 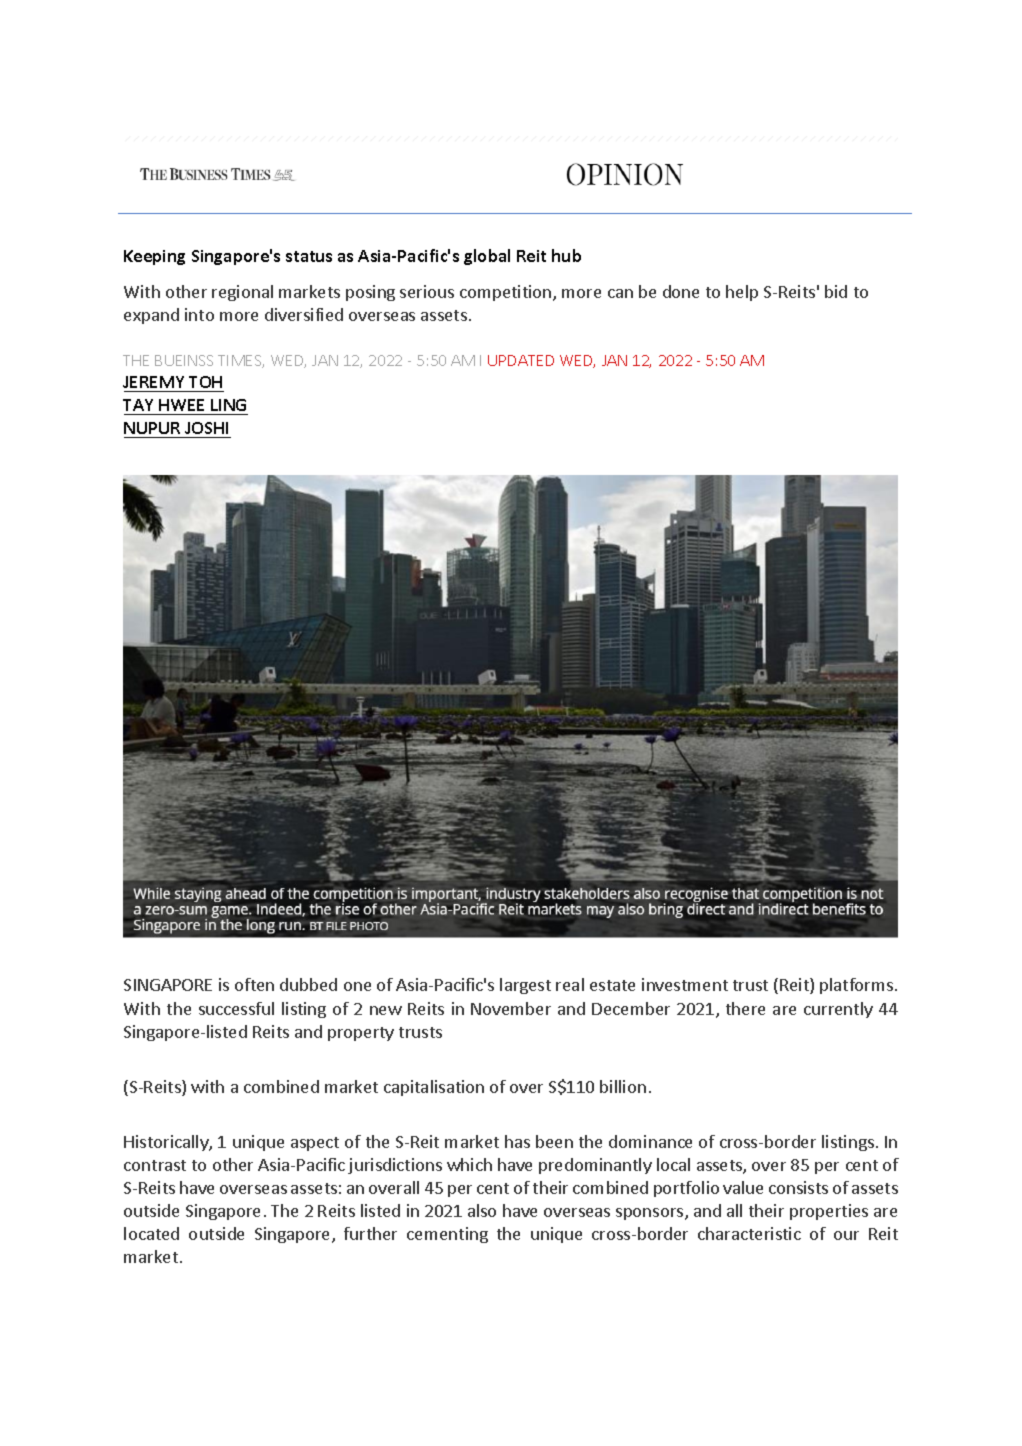 What do you see at coordinates (236, 1008) in the screenshot?
I see `successful` at bounding box center [236, 1008].
